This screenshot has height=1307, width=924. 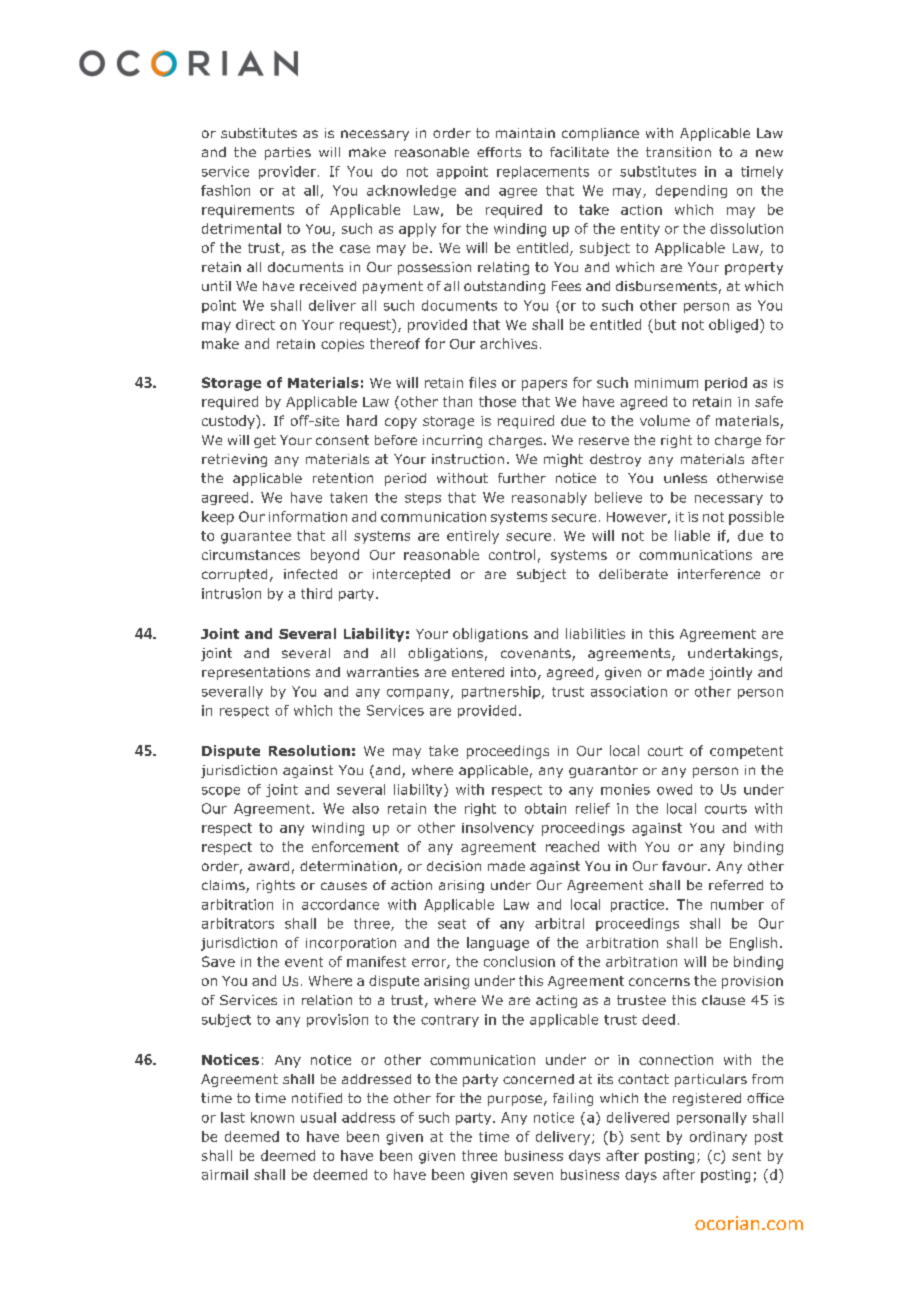 I want to click on efforts, so click(x=499, y=152).
